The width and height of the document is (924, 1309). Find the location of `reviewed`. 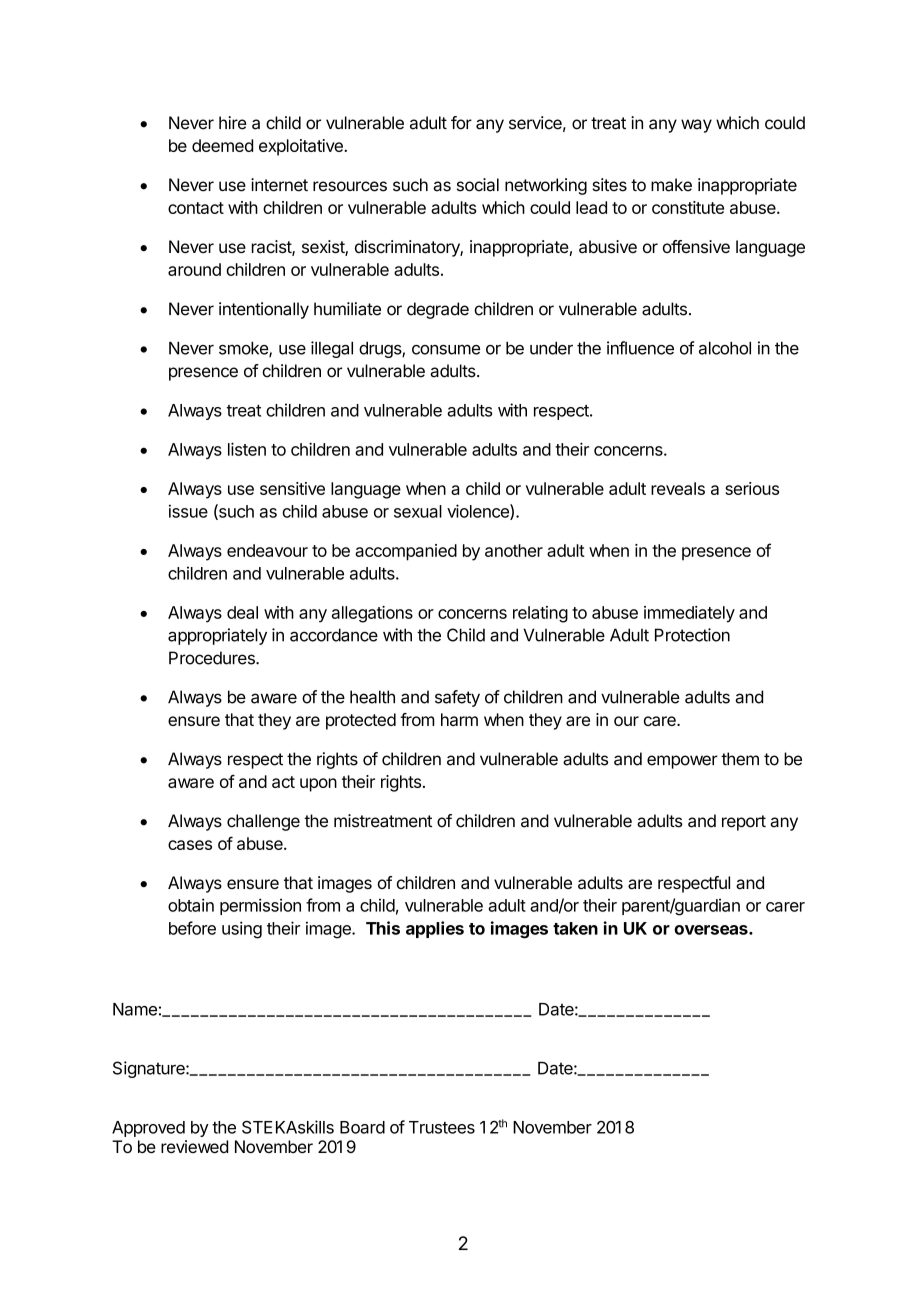

reviewed is located at coordinates (194, 1146).
